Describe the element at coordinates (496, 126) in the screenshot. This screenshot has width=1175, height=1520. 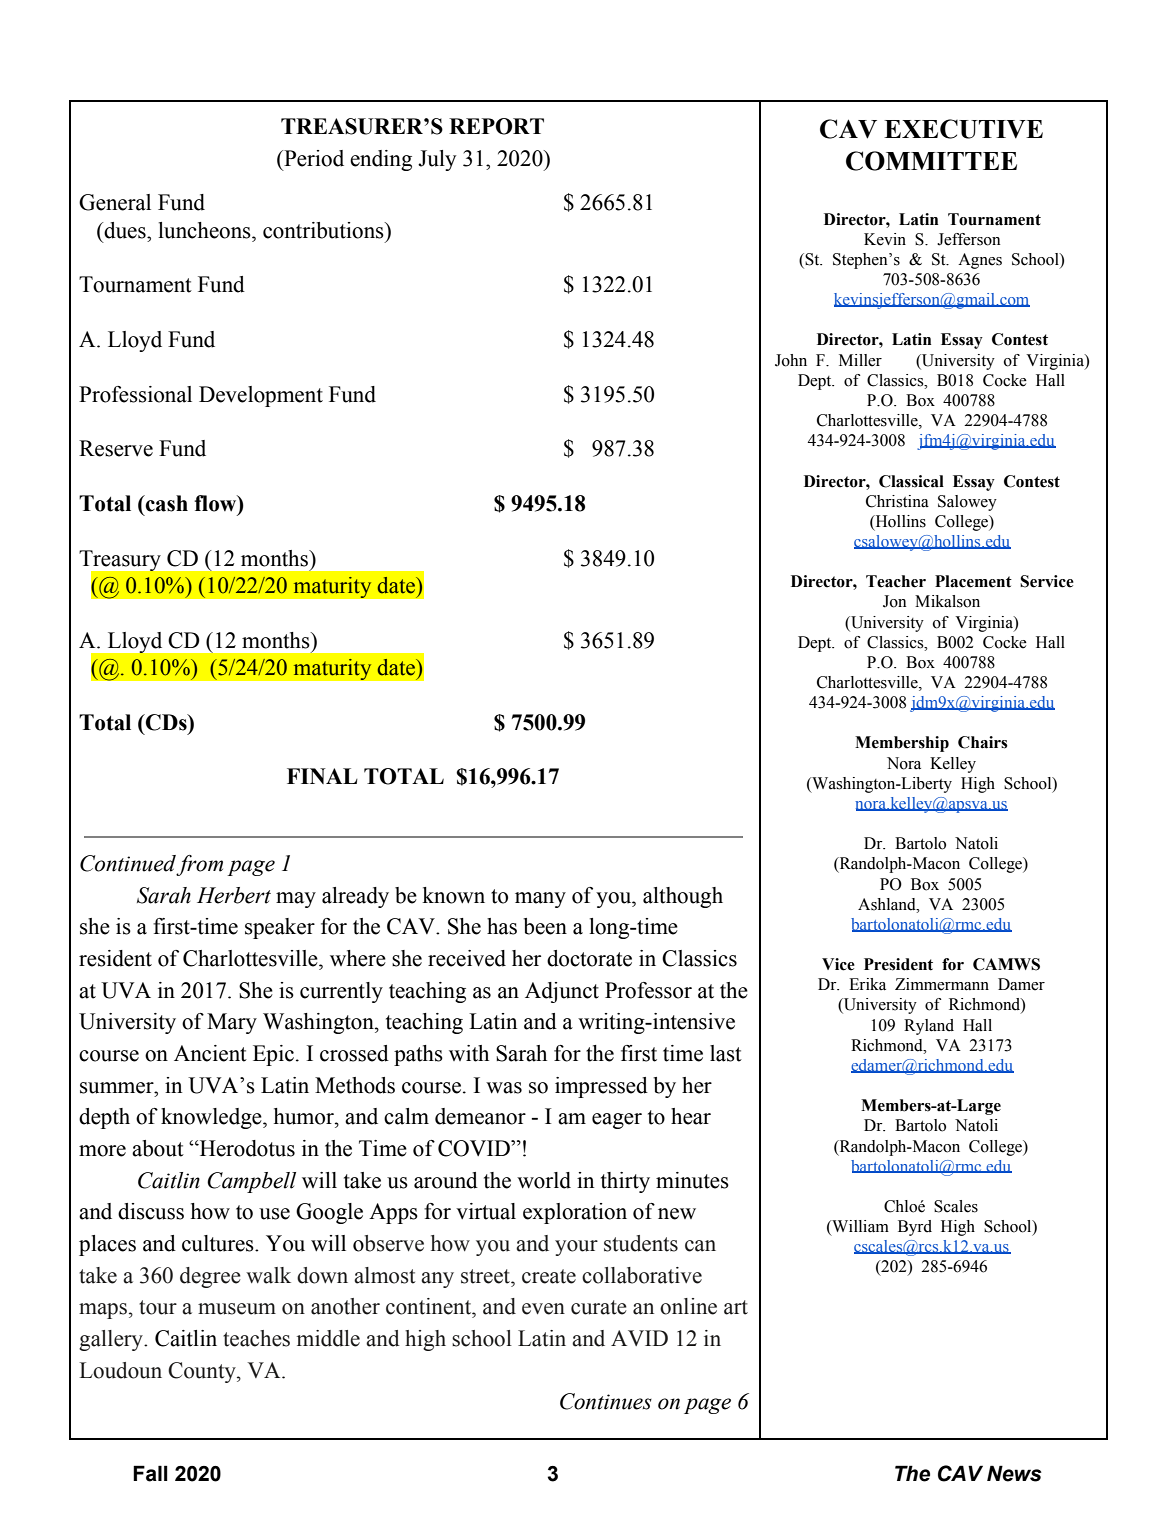
I see `REPORT` at that location.
